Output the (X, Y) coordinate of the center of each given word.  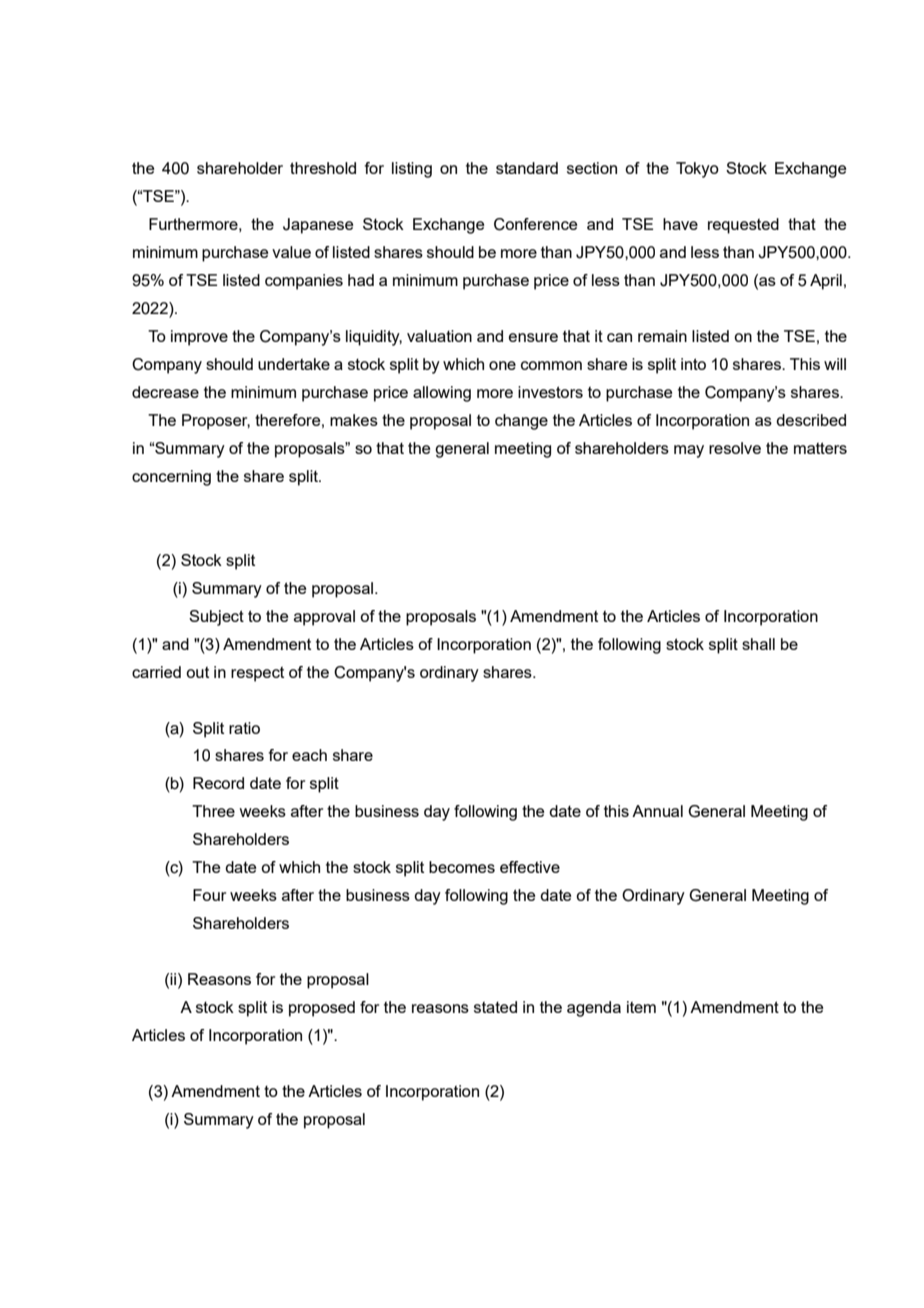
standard (527, 168)
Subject (216, 618)
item (641, 1007)
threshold (323, 168)
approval (324, 618)
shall (758, 644)
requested (743, 226)
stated (495, 1007)
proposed (322, 1009)
